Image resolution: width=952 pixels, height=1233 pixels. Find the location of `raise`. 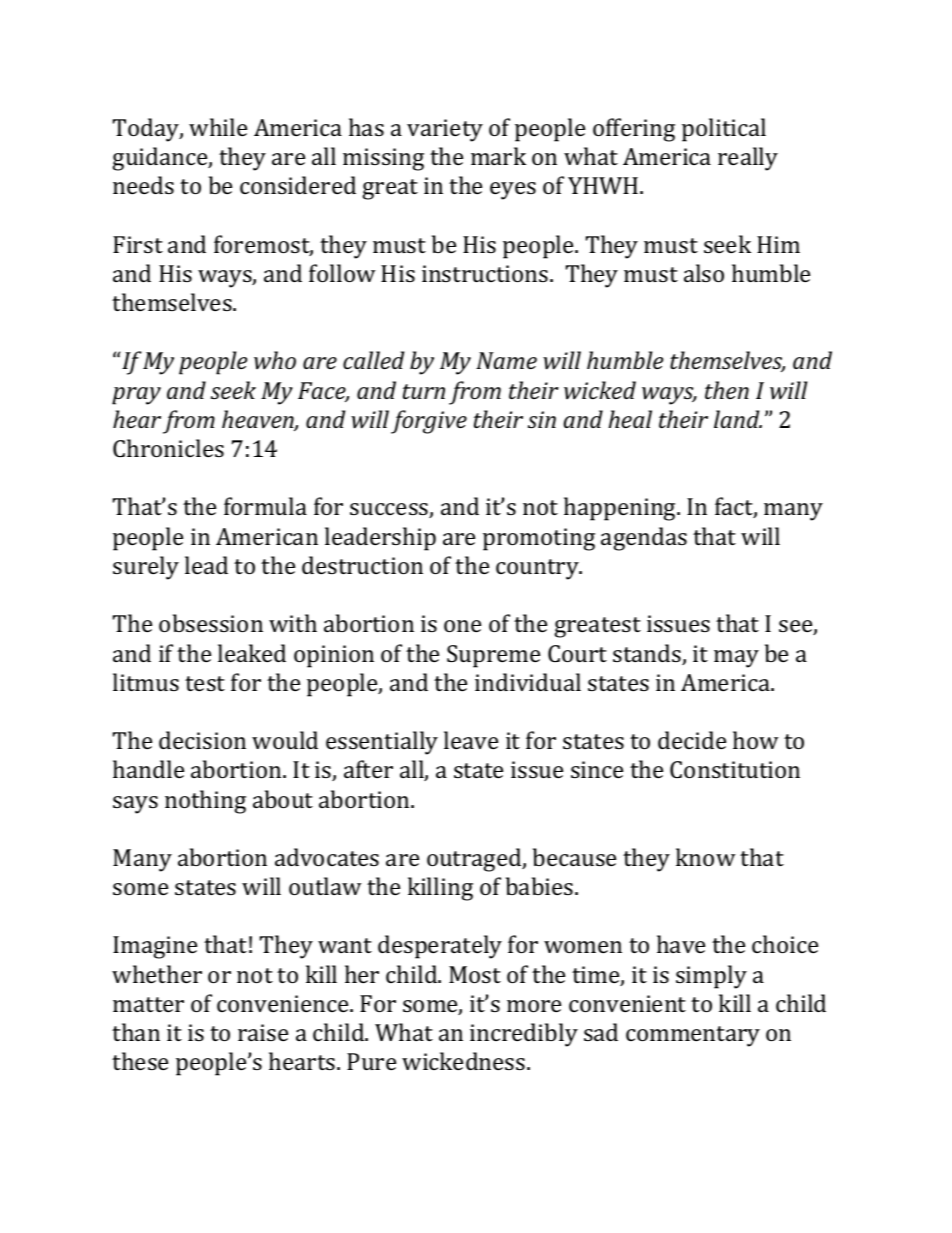

raise is located at coordinates (263, 1032).
